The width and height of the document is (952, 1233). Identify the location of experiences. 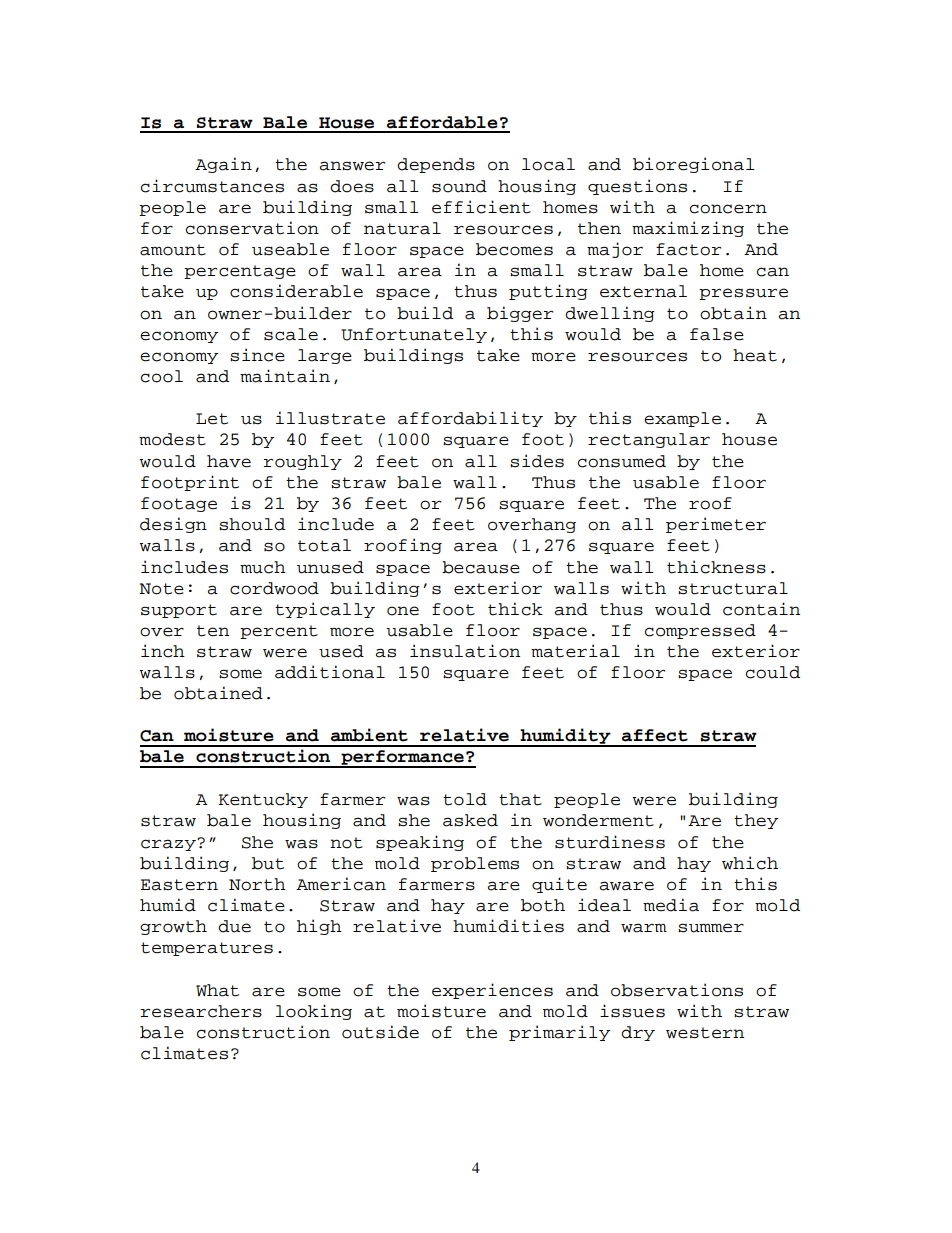
(492, 991).
